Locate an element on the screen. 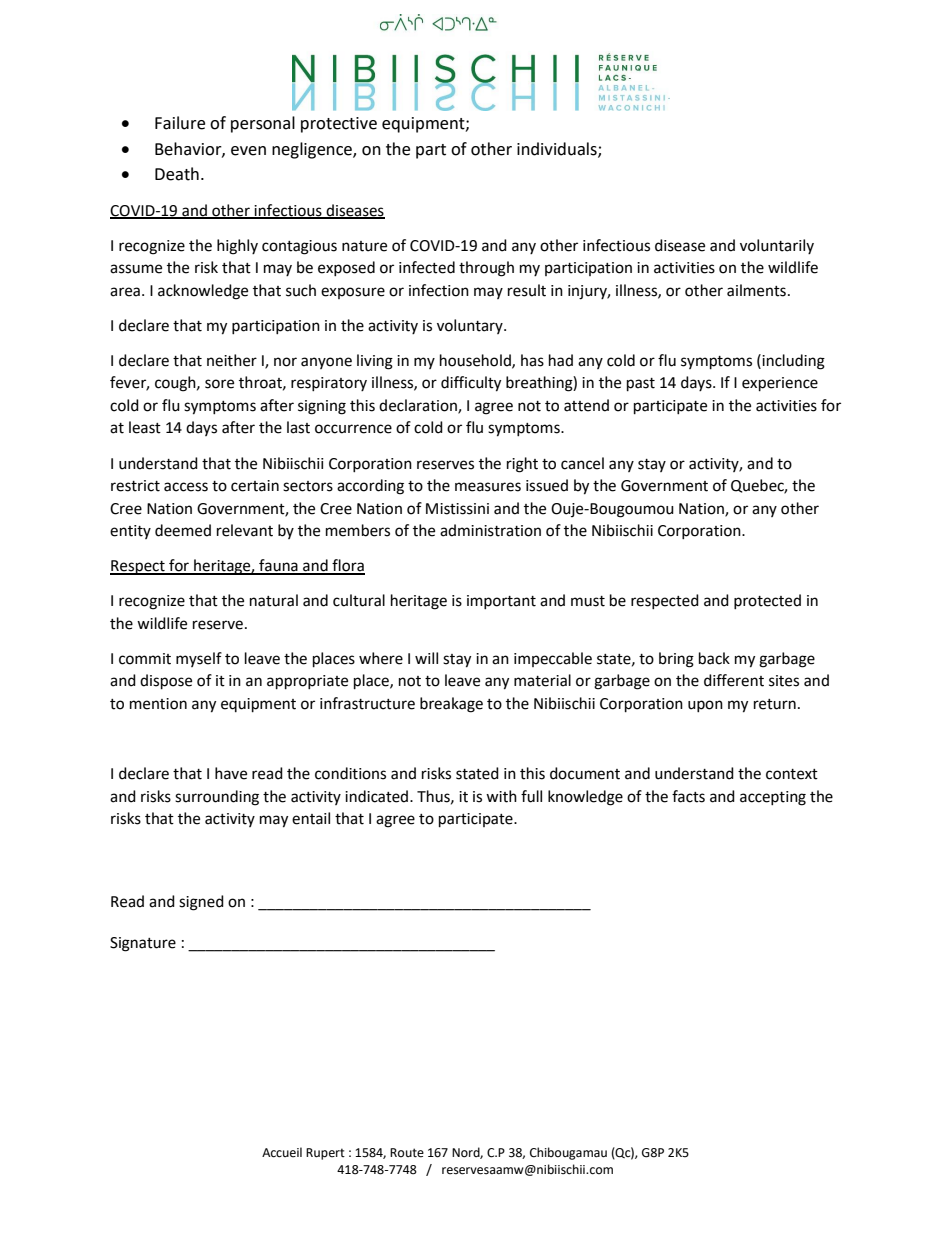  facts is located at coordinates (688, 796).
